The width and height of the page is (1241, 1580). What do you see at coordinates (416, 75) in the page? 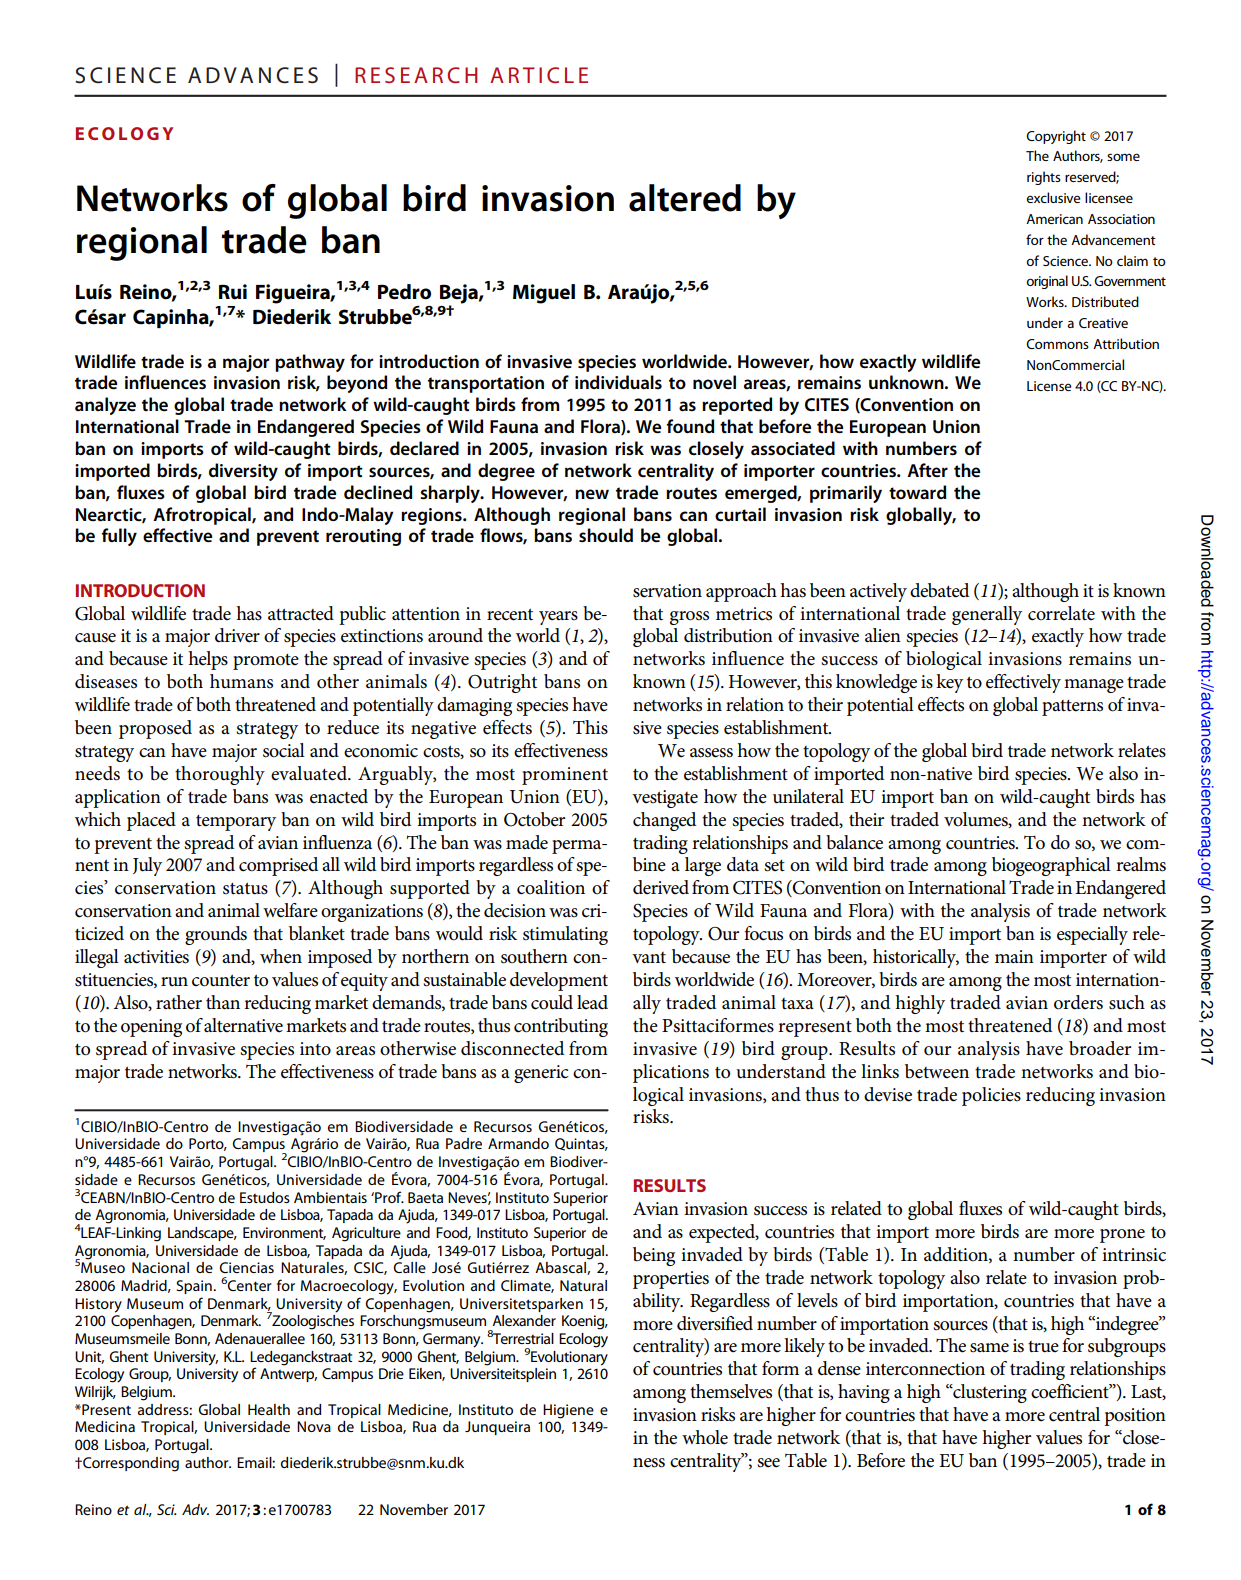
I see `RESEARCH` at bounding box center [416, 75].
